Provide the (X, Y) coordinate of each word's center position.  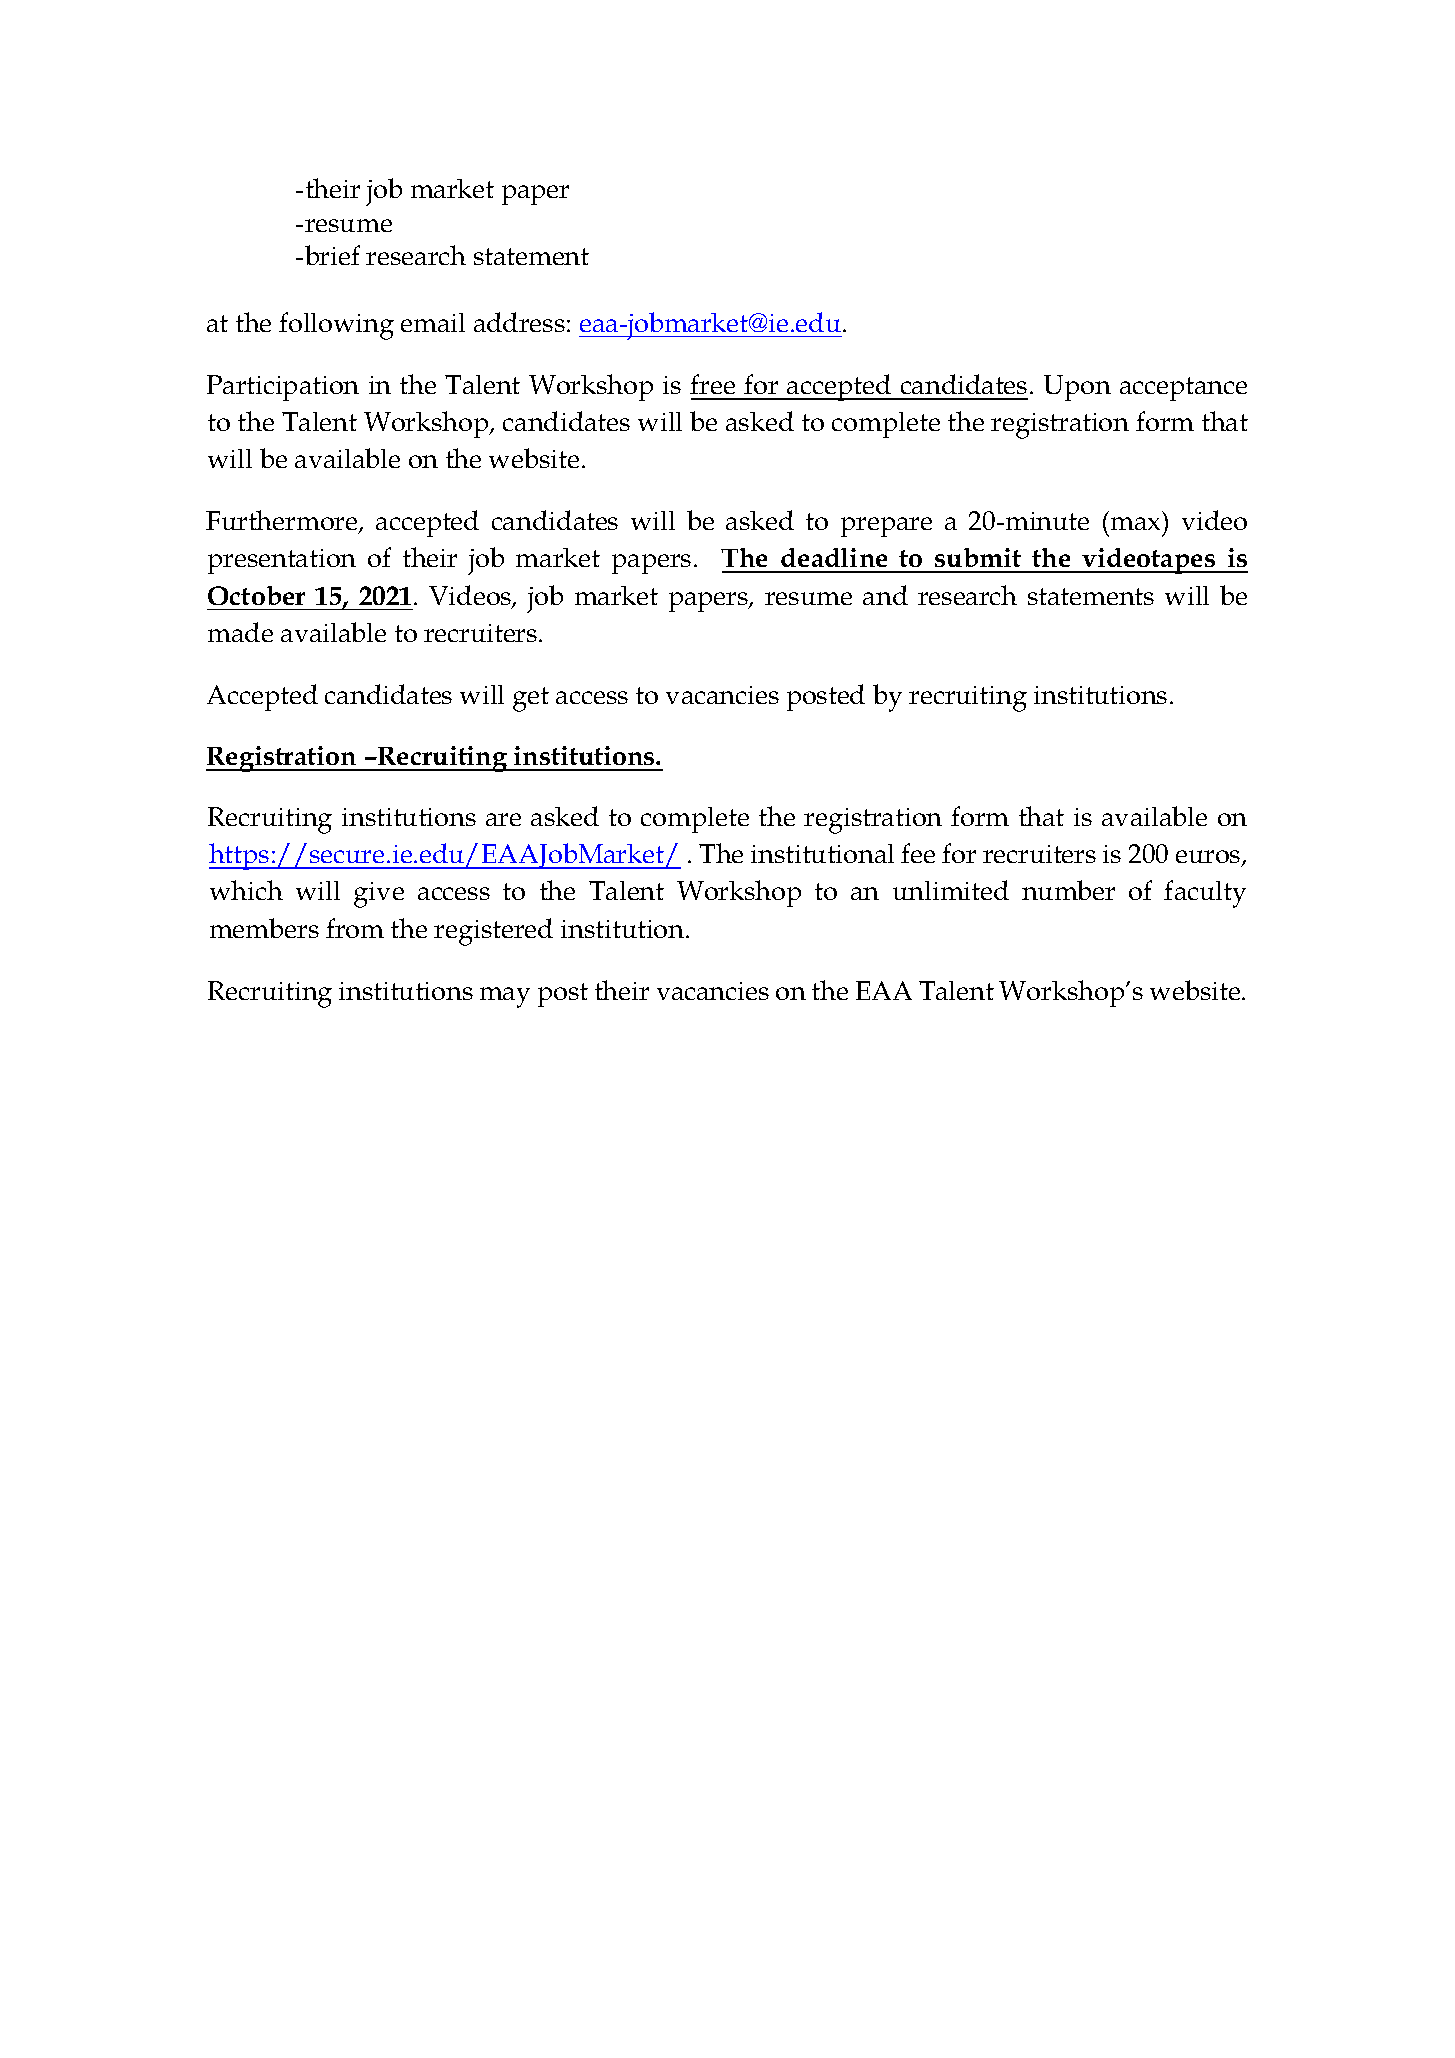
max (1135, 523)
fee (918, 853)
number (1068, 890)
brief (332, 255)
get (531, 699)
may (505, 997)
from (355, 928)
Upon (1077, 388)
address (519, 322)
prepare (886, 527)
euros (1209, 858)
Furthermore (283, 522)
